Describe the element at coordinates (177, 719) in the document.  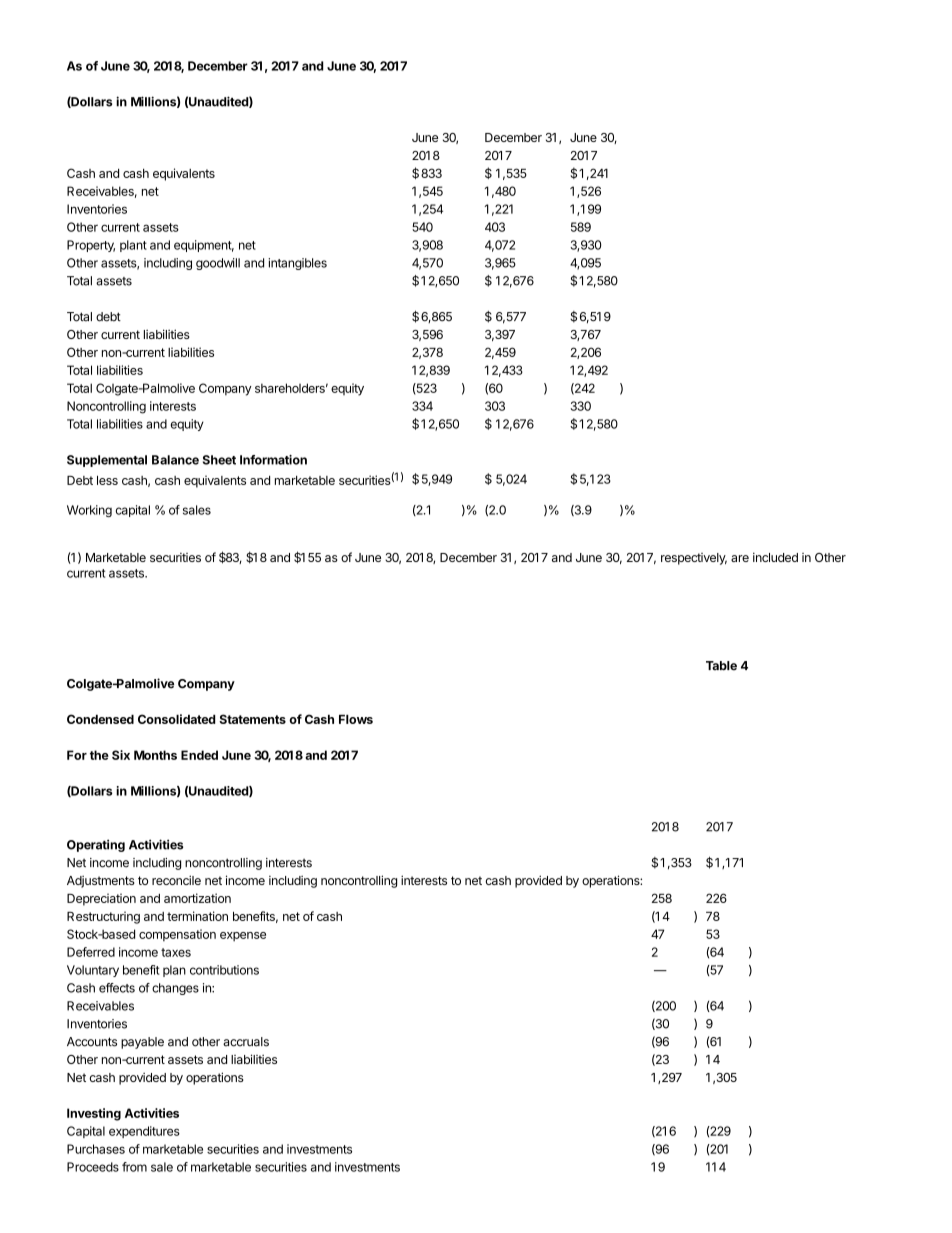
I see `Consolidated` at that location.
